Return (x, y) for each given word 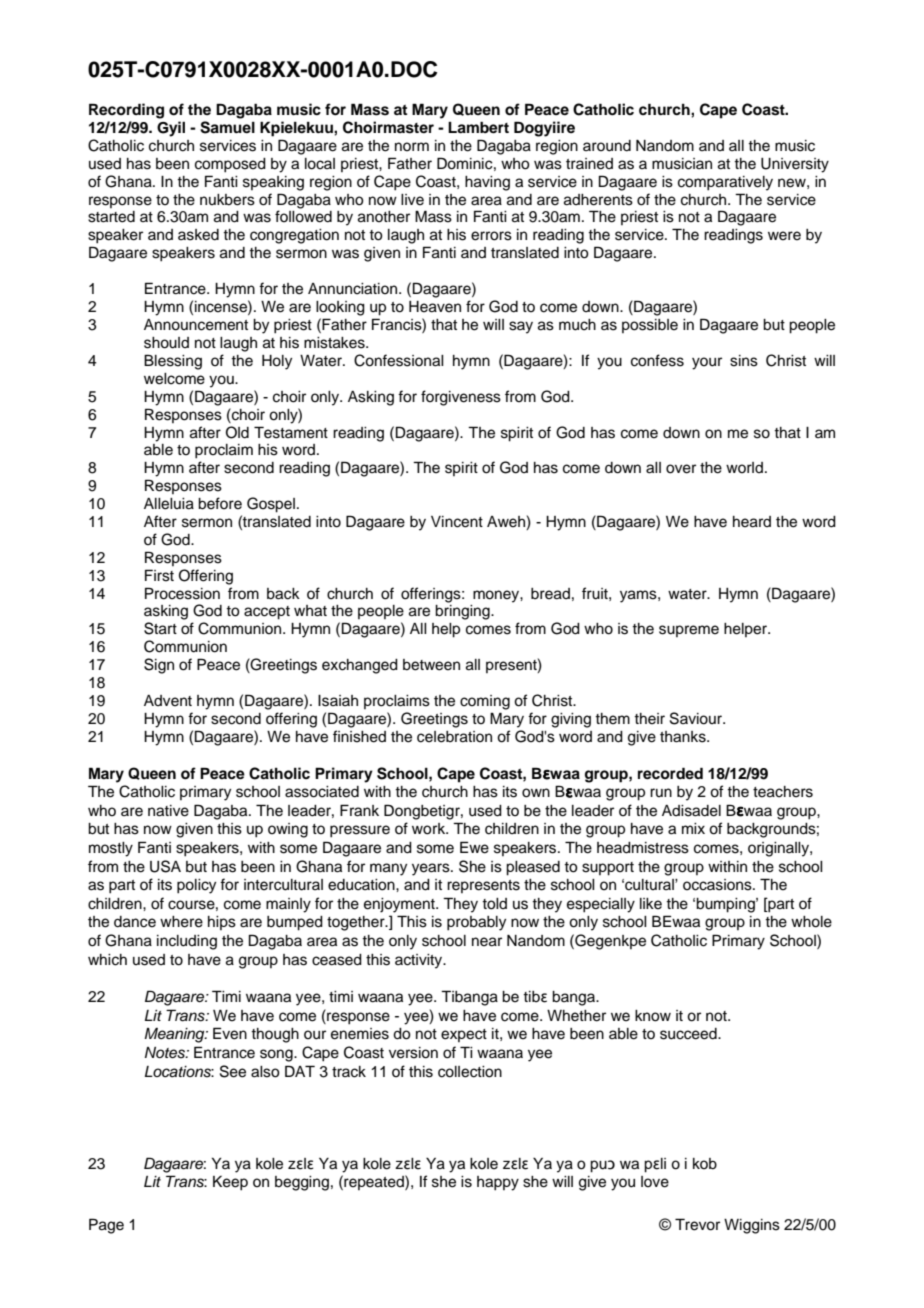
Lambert (478, 127)
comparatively (725, 183)
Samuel (227, 127)
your (707, 363)
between (431, 665)
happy (498, 1183)
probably (476, 923)
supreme (689, 631)
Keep (230, 1183)
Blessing (173, 362)
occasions (718, 885)
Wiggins (752, 1226)
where (181, 922)
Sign (159, 666)
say (521, 327)
